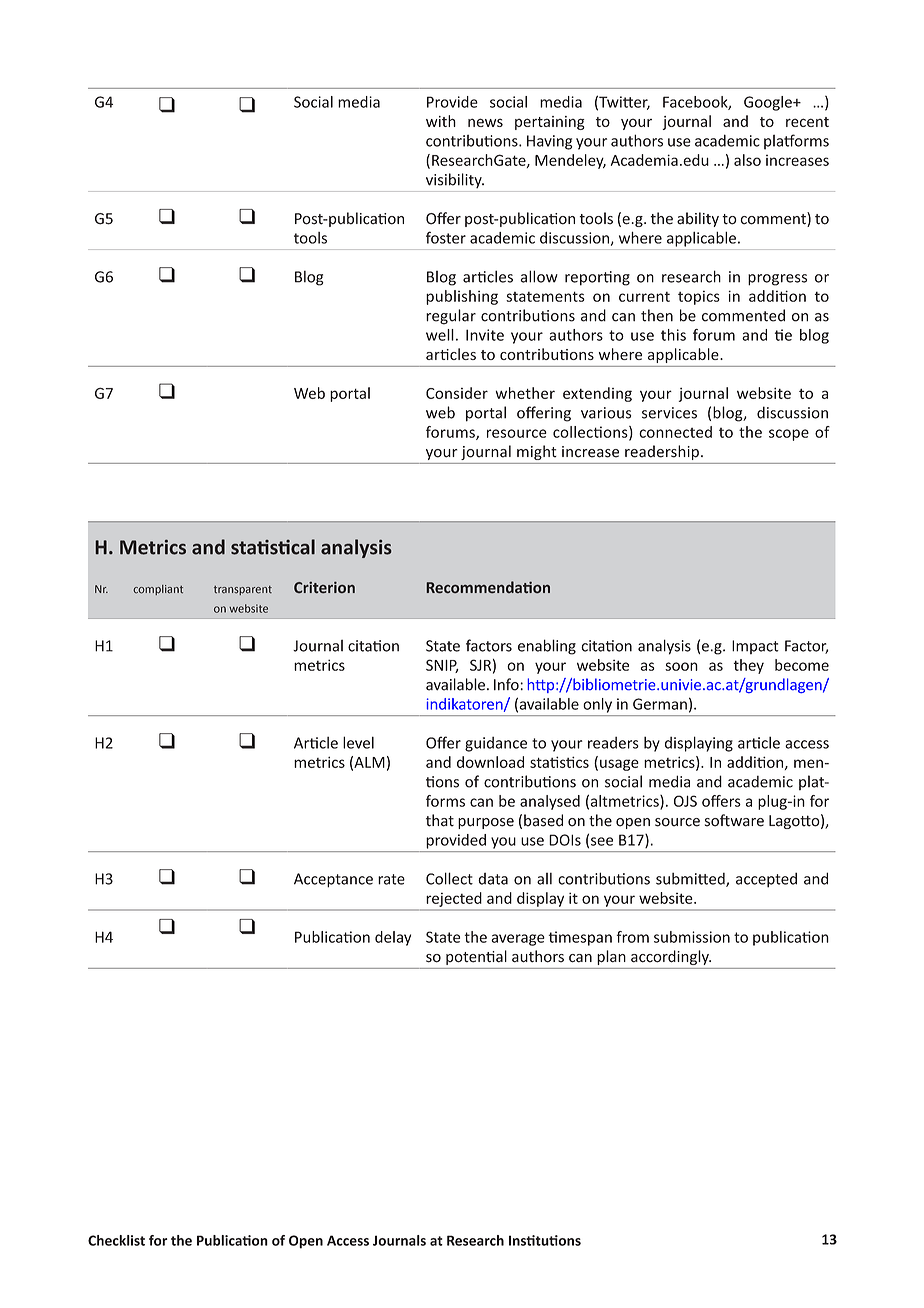 This screenshot has width=924, height=1308. I want to click on potential, so click(476, 957).
